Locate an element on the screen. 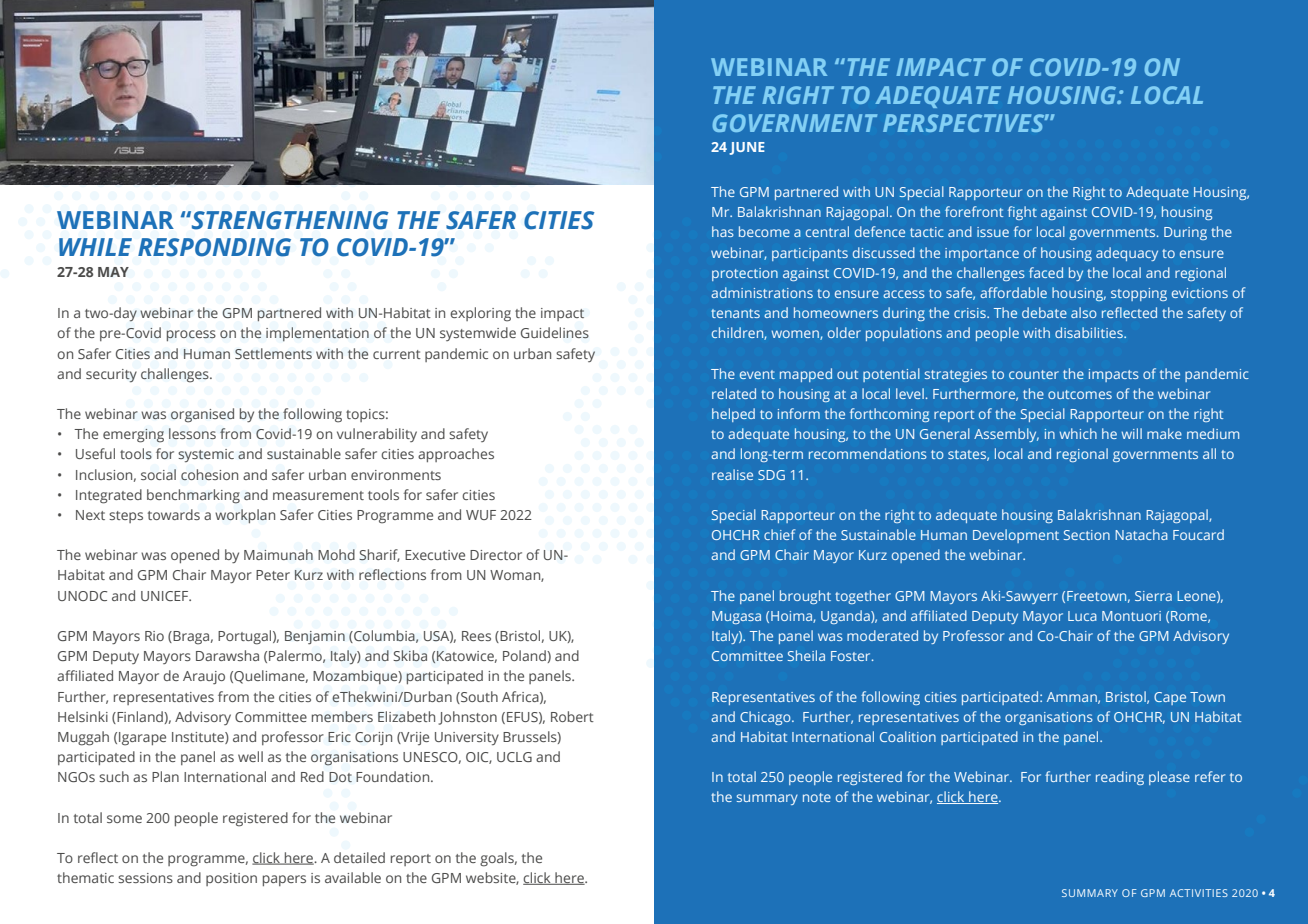  Luca is located at coordinates (1082, 616).
